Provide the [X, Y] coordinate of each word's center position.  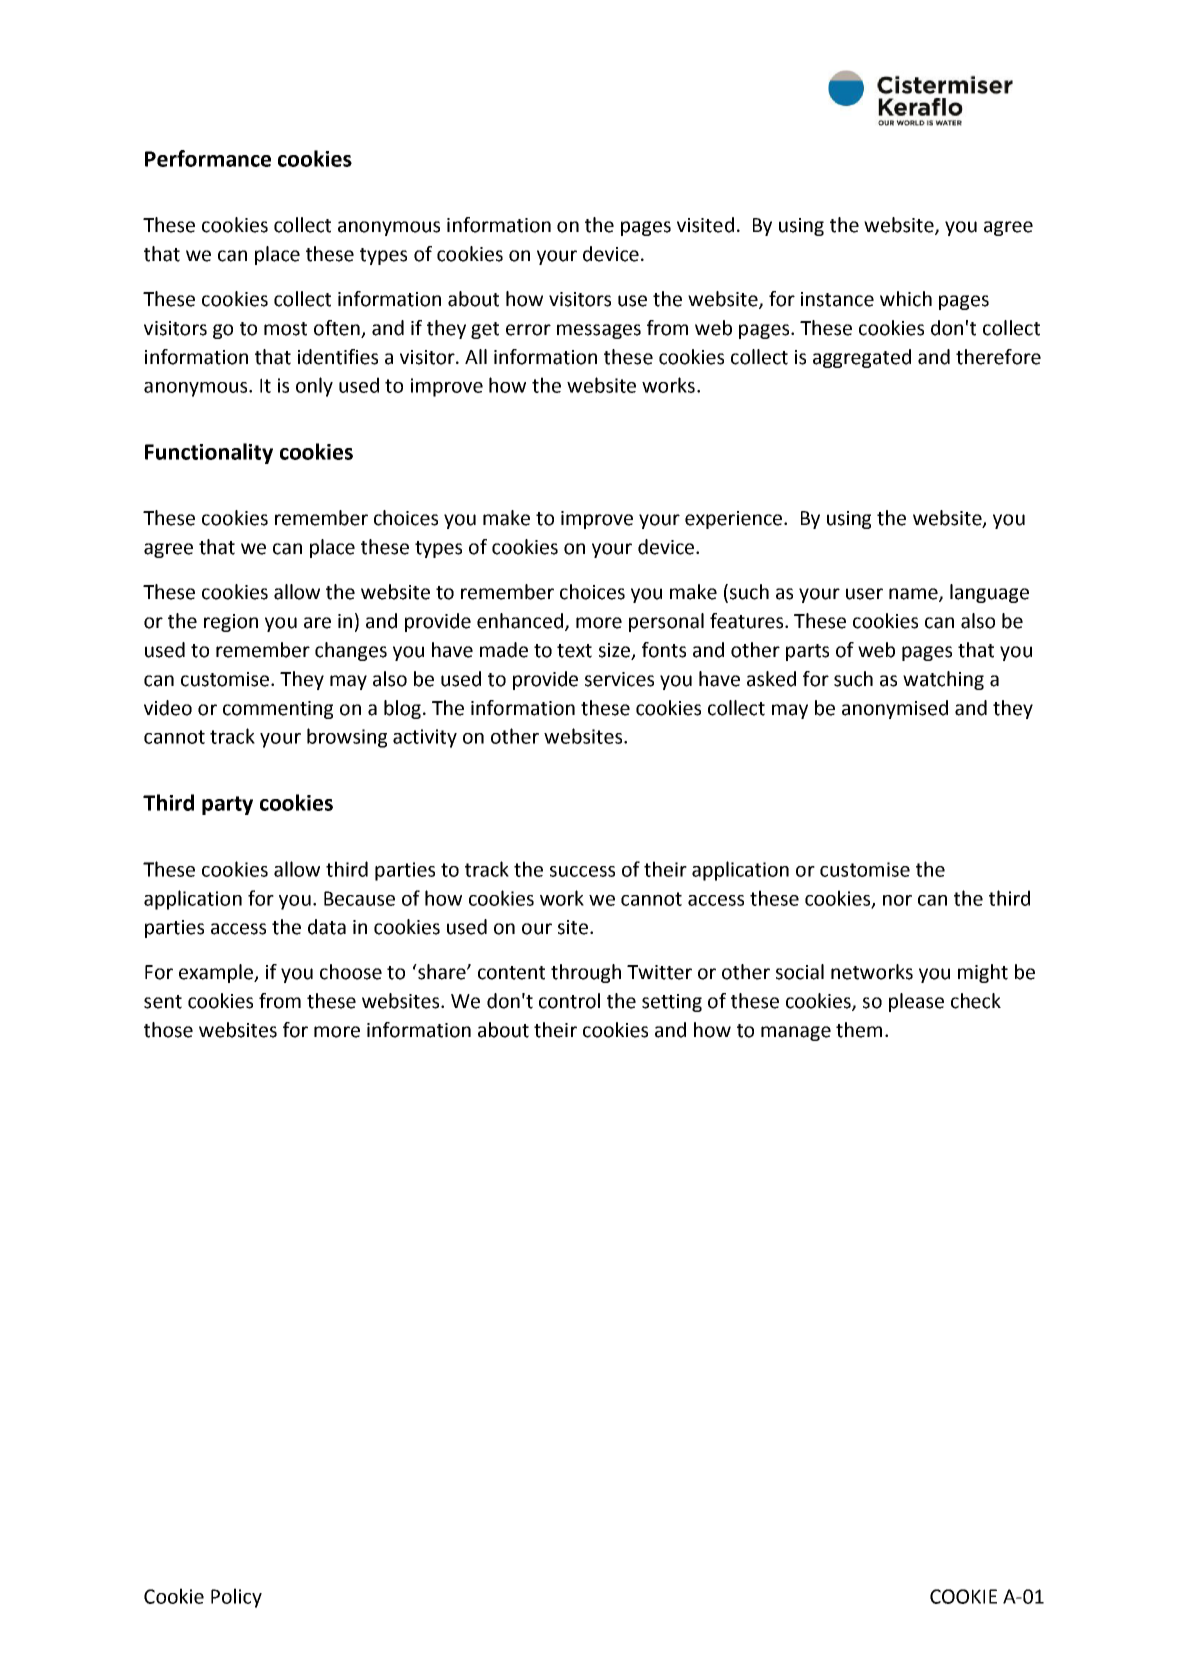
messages [599, 331]
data [327, 927]
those [168, 1030]
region [231, 623]
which [906, 299]
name [914, 595]
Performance [208, 158]
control [569, 1001]
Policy [236, 1598]
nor [897, 900]
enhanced [521, 622]
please [916, 1002]
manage [796, 1033]
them [859, 1030]
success [582, 871]
